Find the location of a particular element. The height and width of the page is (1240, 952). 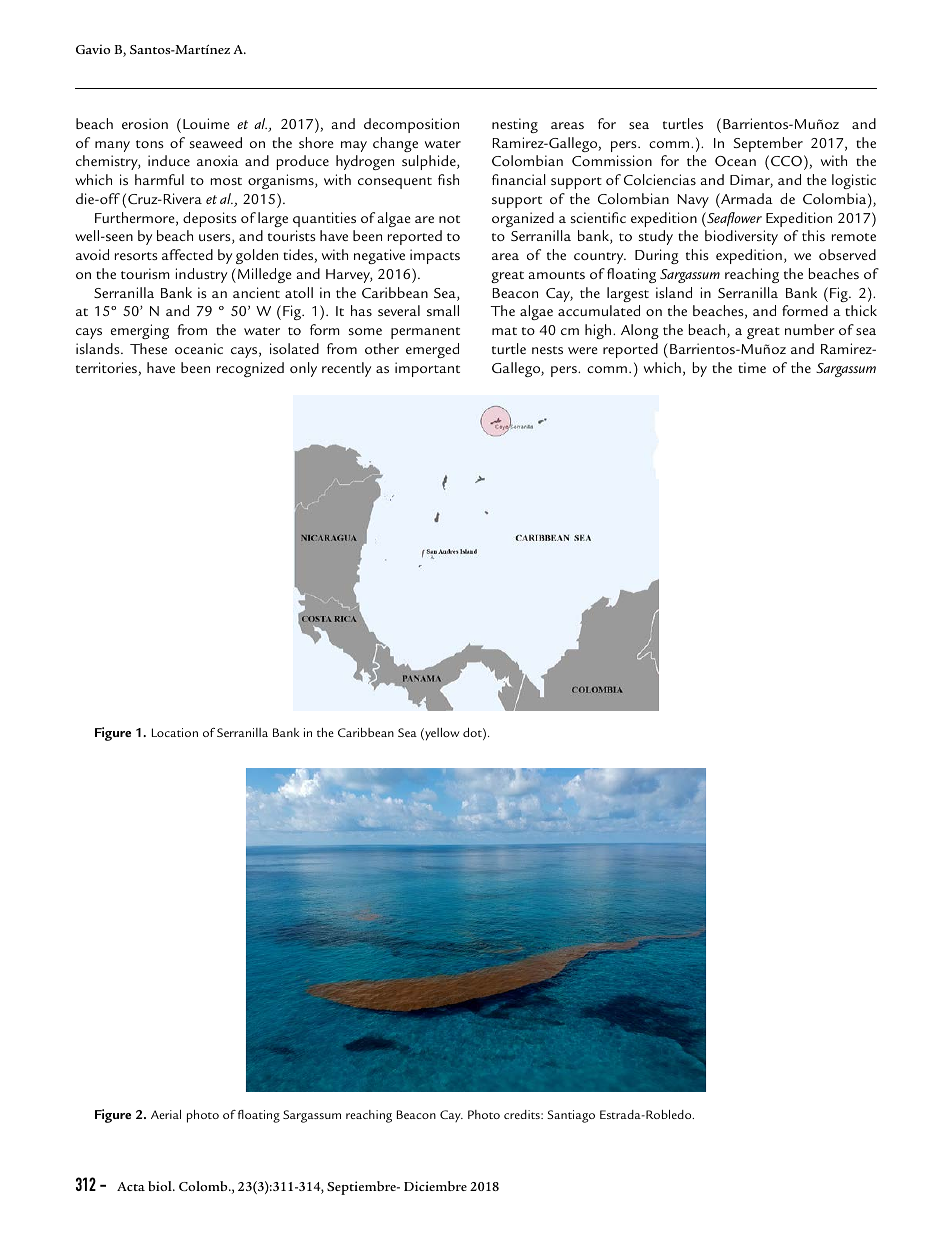

September is located at coordinates (768, 144).
